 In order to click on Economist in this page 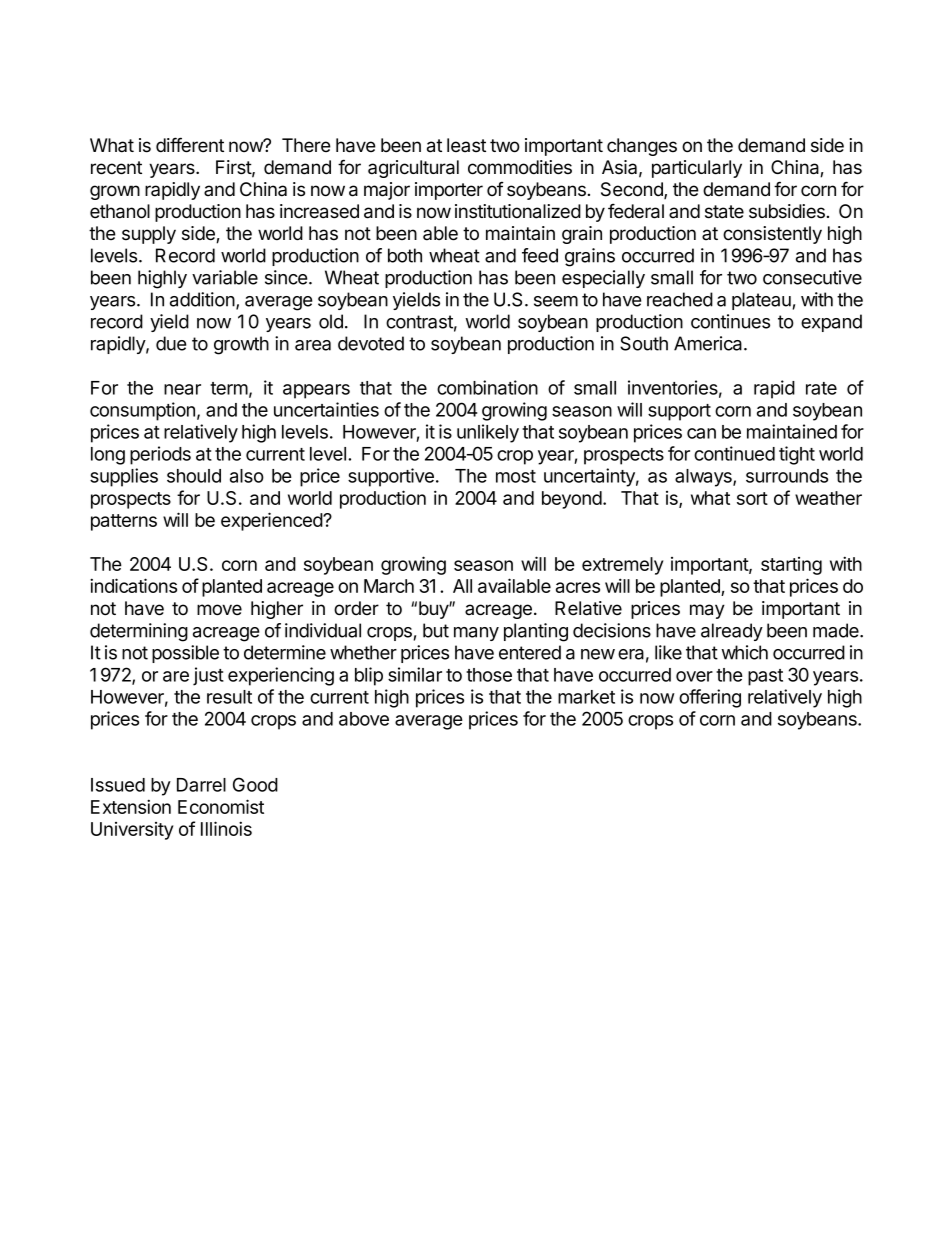, I will do `click(221, 806)`.
